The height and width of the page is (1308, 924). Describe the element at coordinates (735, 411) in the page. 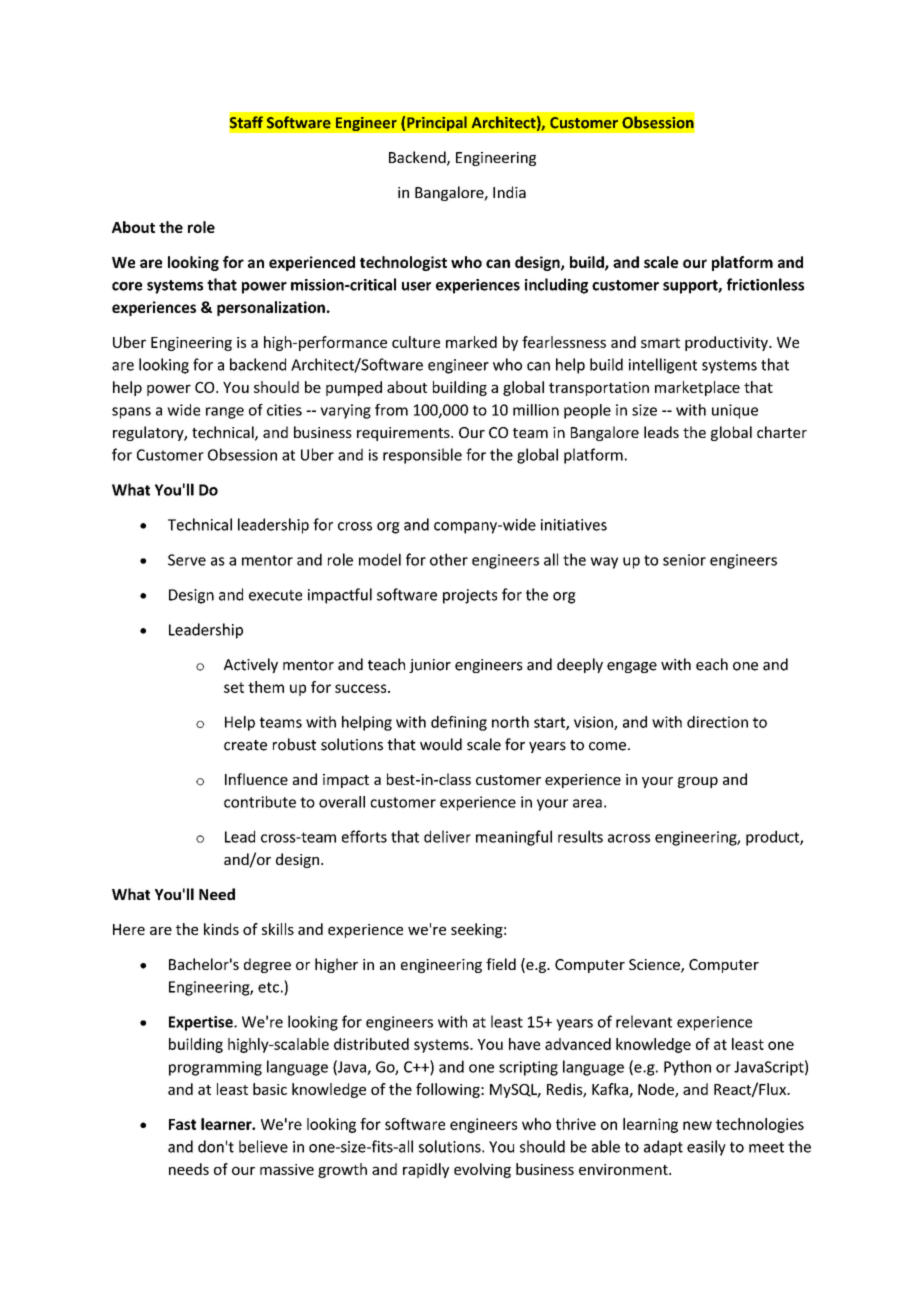

I see `unique` at that location.
